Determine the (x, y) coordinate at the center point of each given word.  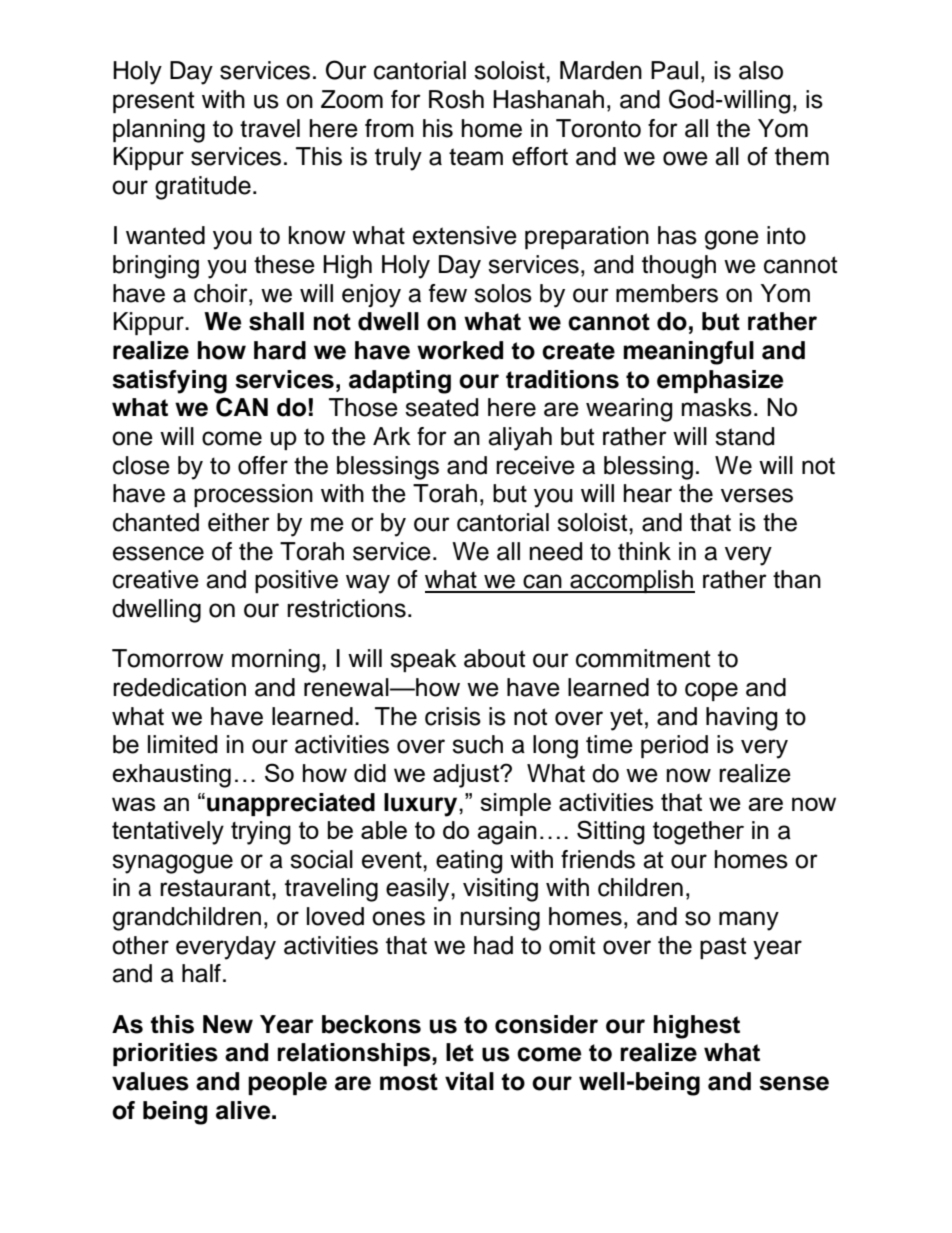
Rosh (456, 99)
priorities (165, 1054)
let (460, 1052)
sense (794, 1083)
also (761, 70)
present (153, 102)
